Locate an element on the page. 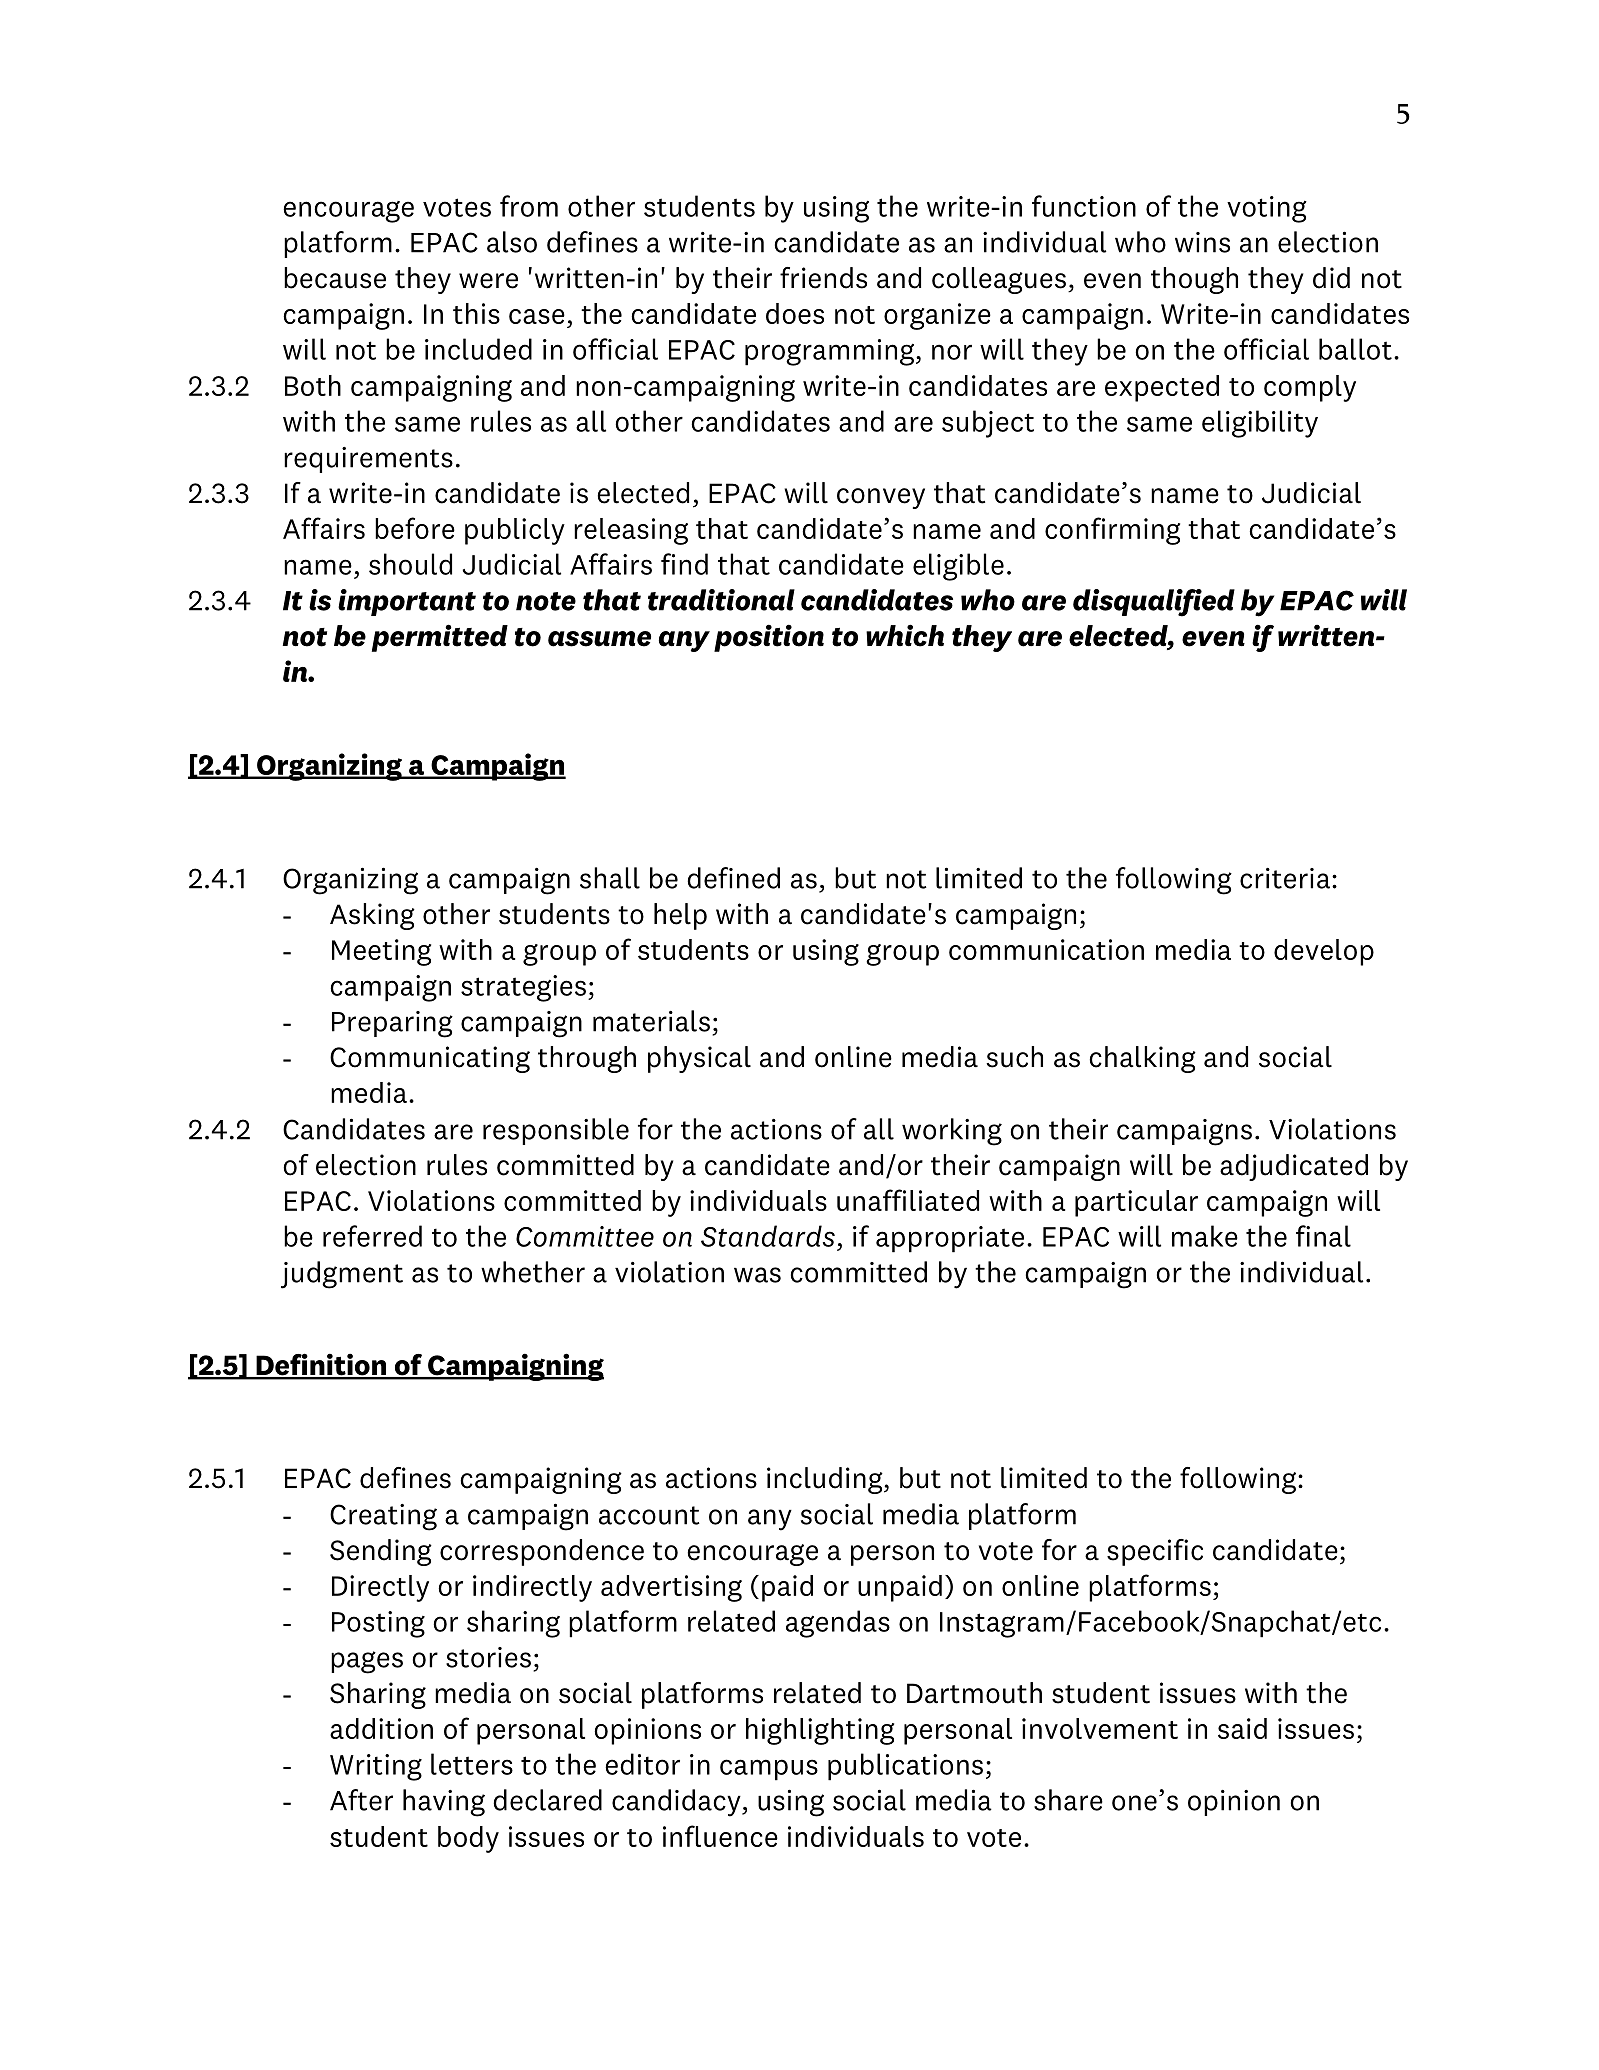 The width and height of the document is (1599, 2070). Preparing is located at coordinates (392, 1024).
